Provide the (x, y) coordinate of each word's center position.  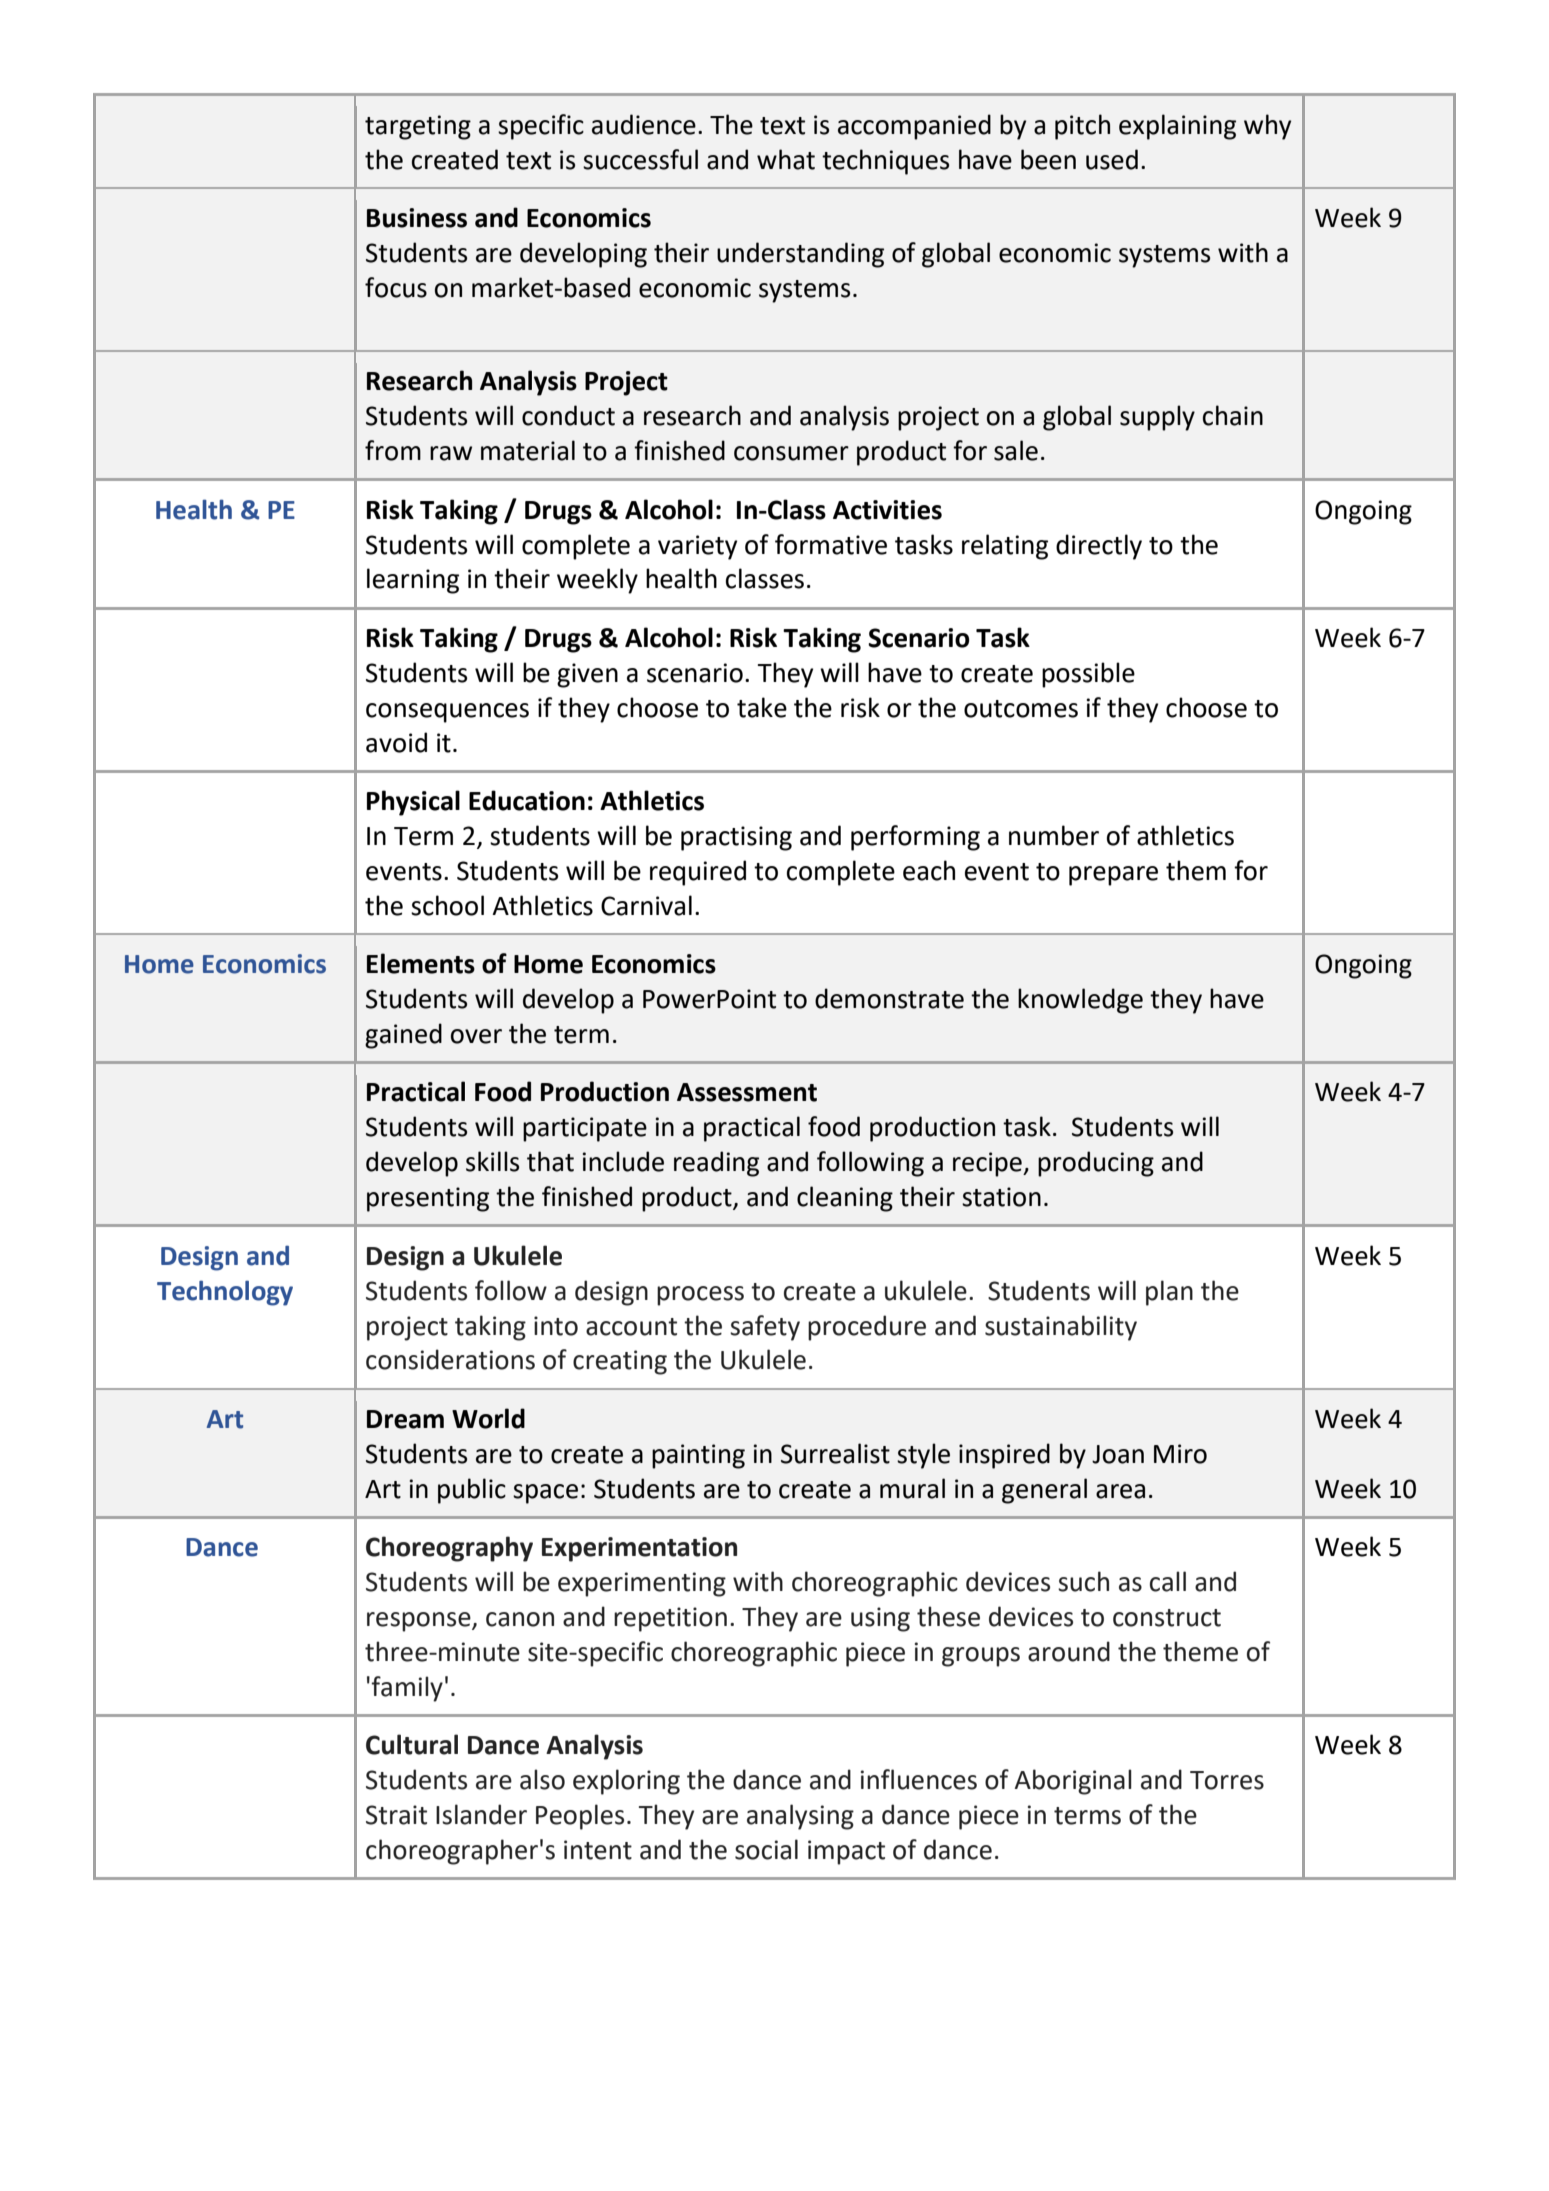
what (786, 159)
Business (417, 218)
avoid (396, 742)
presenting (428, 1199)
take (762, 707)
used (1112, 159)
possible (1088, 675)
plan (1169, 1293)
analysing (800, 1817)
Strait (396, 1815)
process (700, 1296)
